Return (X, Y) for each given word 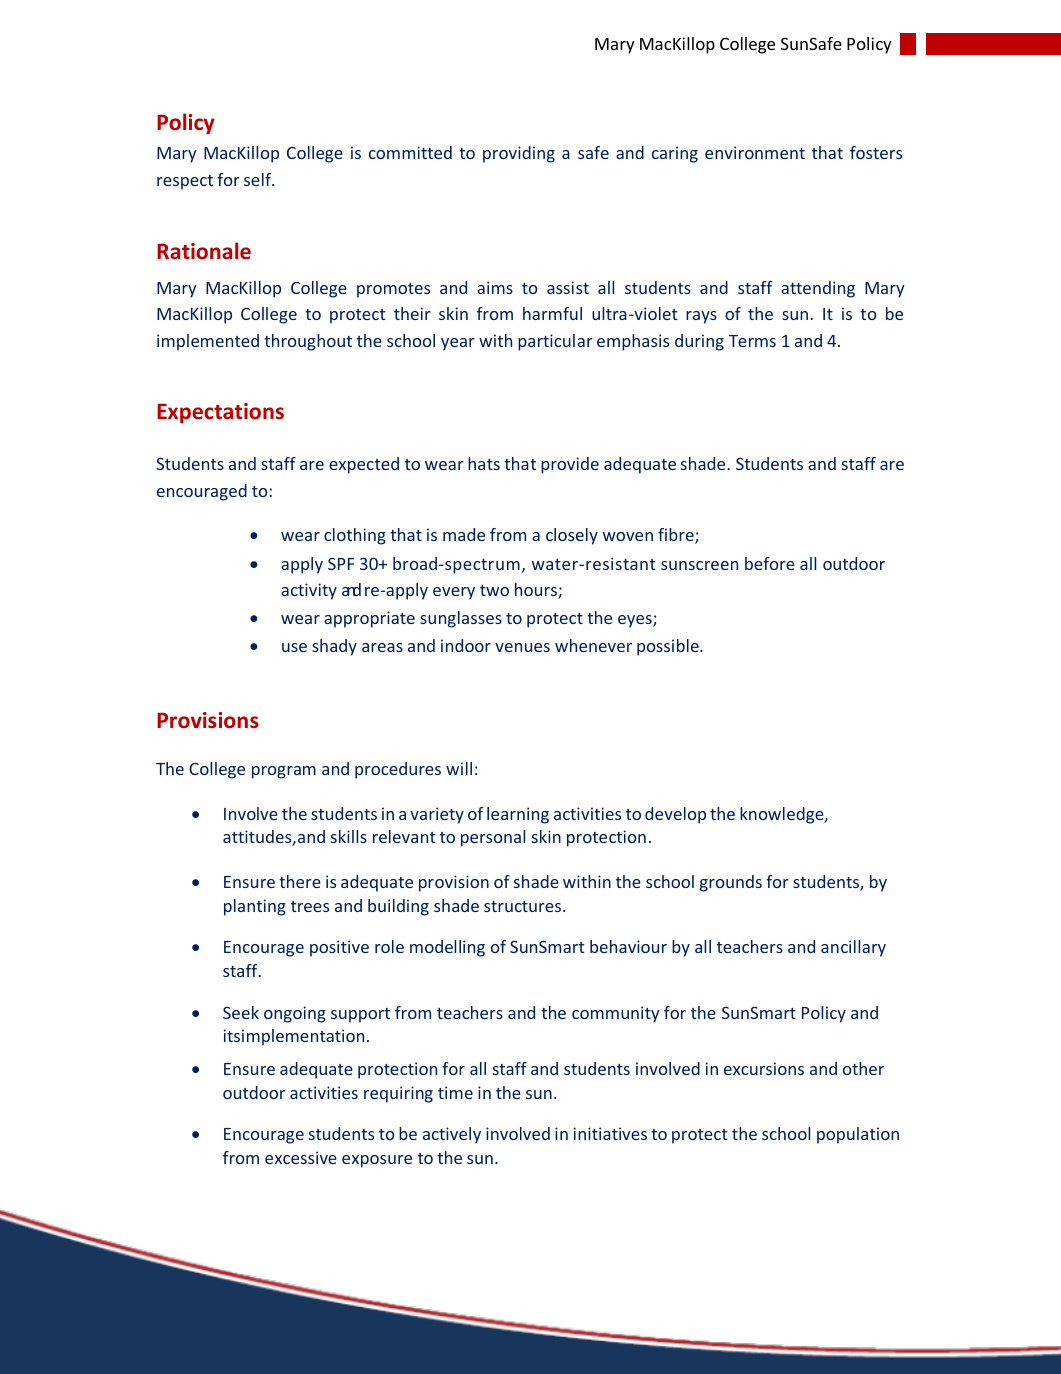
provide (570, 465)
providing (519, 154)
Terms (752, 341)
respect (185, 182)
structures (524, 906)
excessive (301, 1157)
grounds (731, 883)
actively (452, 1135)
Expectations (220, 413)
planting (255, 907)
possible (669, 647)
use (294, 647)
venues (522, 647)
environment (755, 152)
